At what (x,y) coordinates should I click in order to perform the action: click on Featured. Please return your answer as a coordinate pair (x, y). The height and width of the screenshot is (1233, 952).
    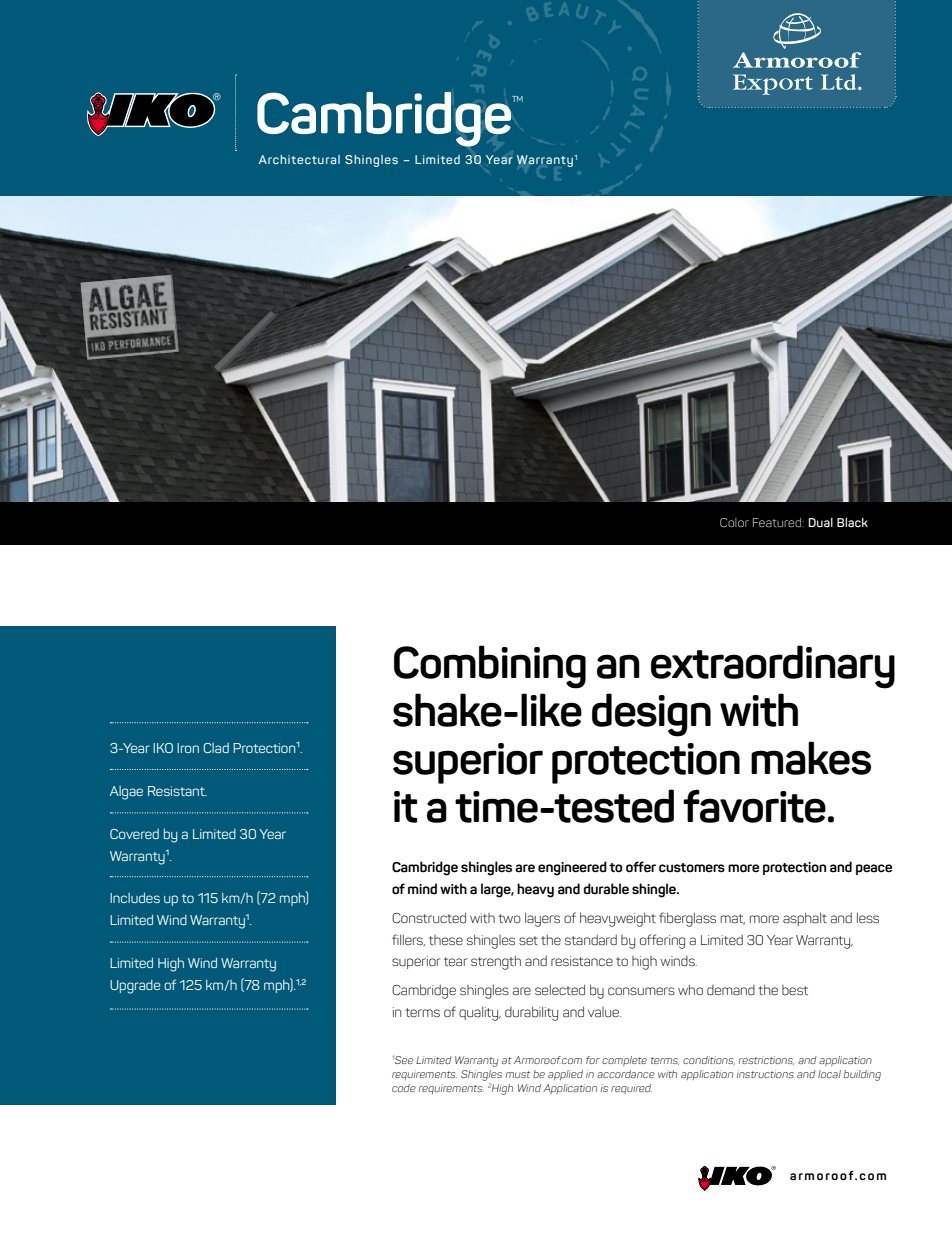
    Looking at the image, I should click on (777, 522).
